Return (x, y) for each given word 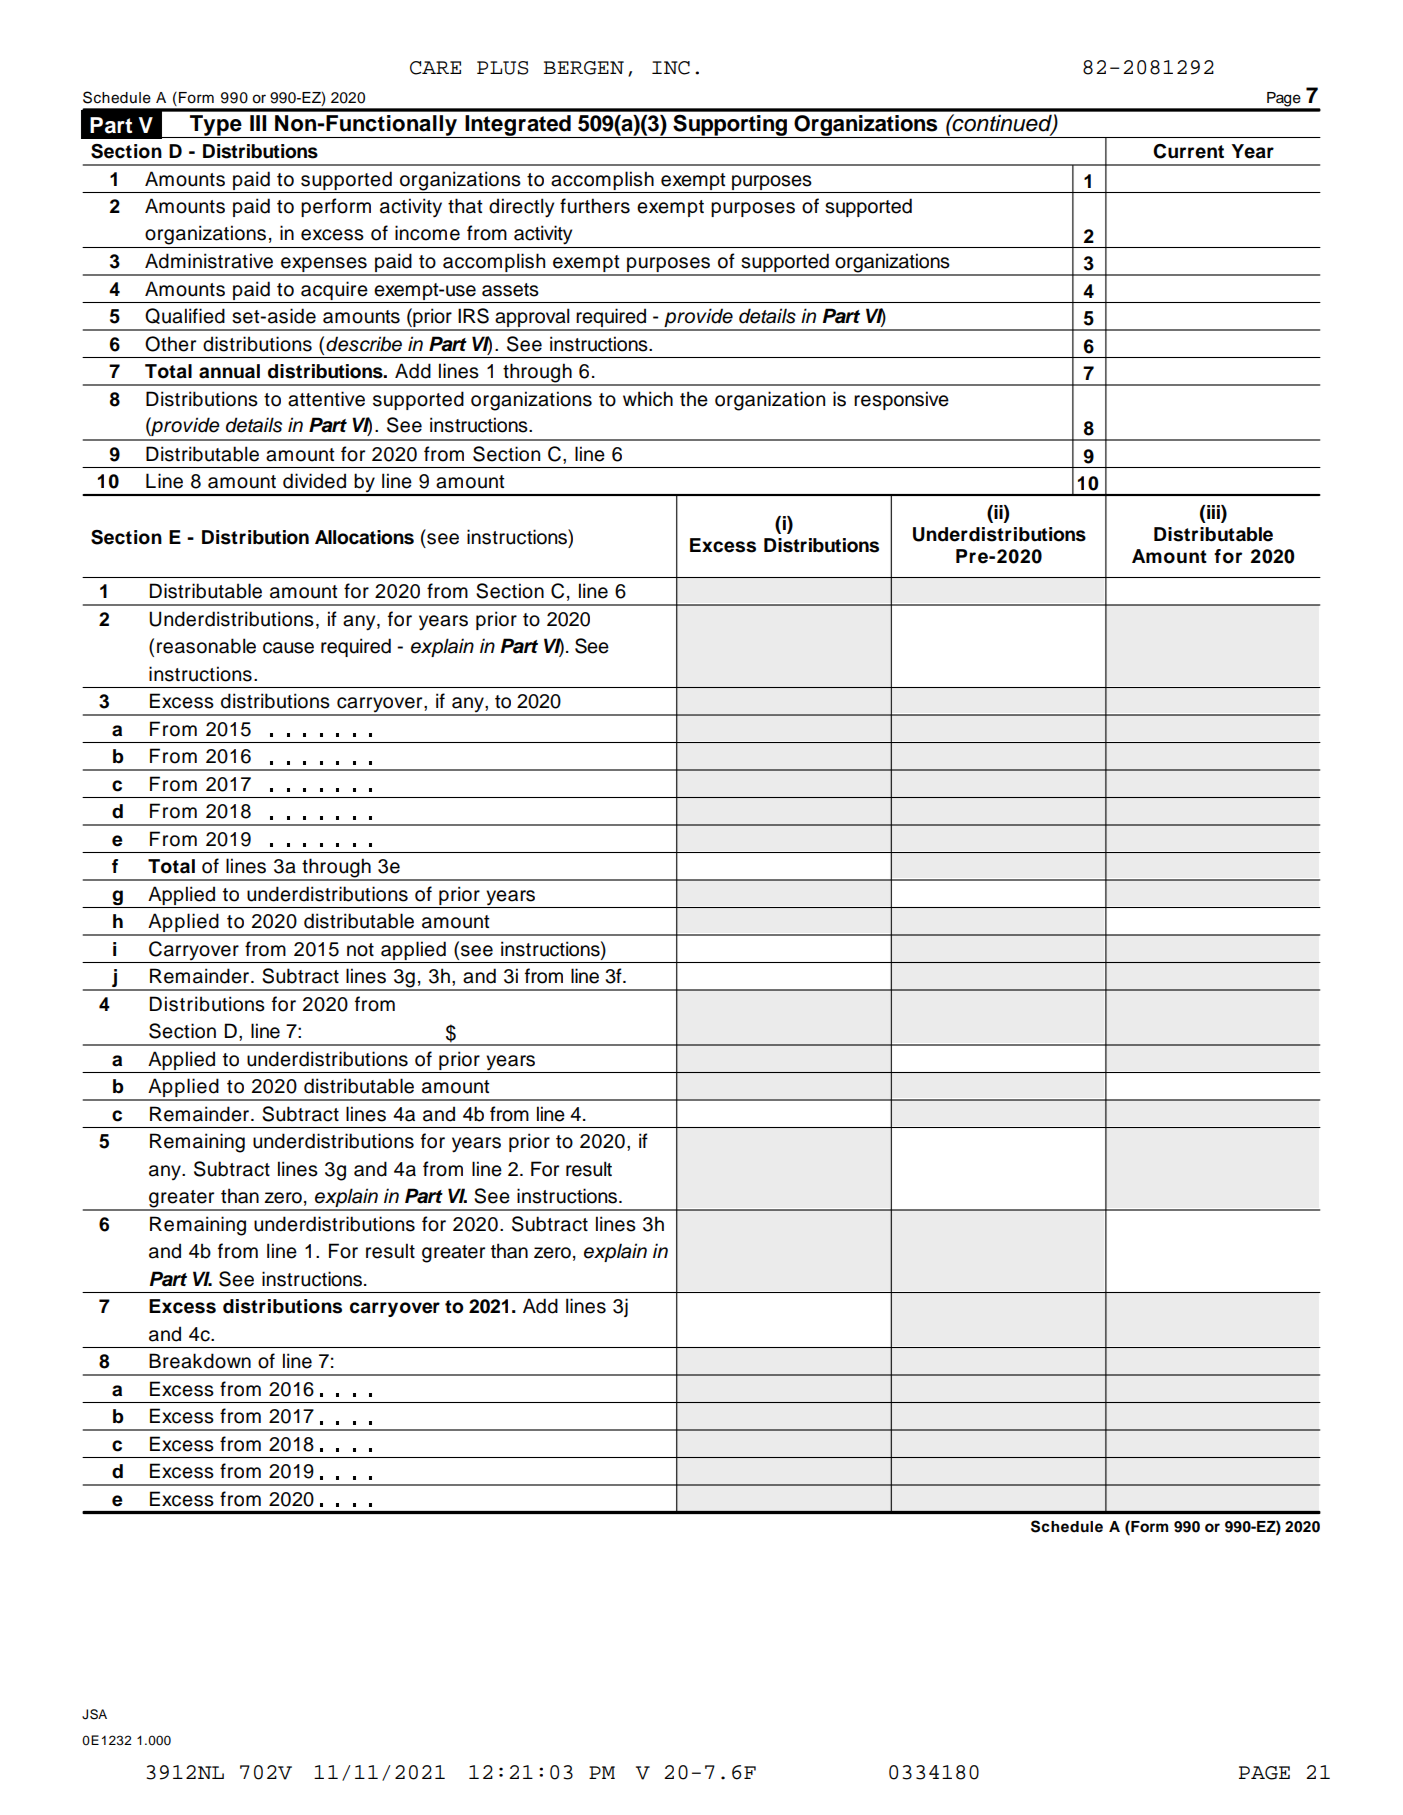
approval (532, 319)
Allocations (364, 537)
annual (229, 371)
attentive (326, 399)
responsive (901, 400)
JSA (94, 1714)
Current (1188, 151)
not (360, 950)
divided (314, 481)
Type (216, 126)
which (648, 399)
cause (288, 648)
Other (170, 344)
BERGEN (584, 68)
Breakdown (200, 1361)
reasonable (206, 646)
